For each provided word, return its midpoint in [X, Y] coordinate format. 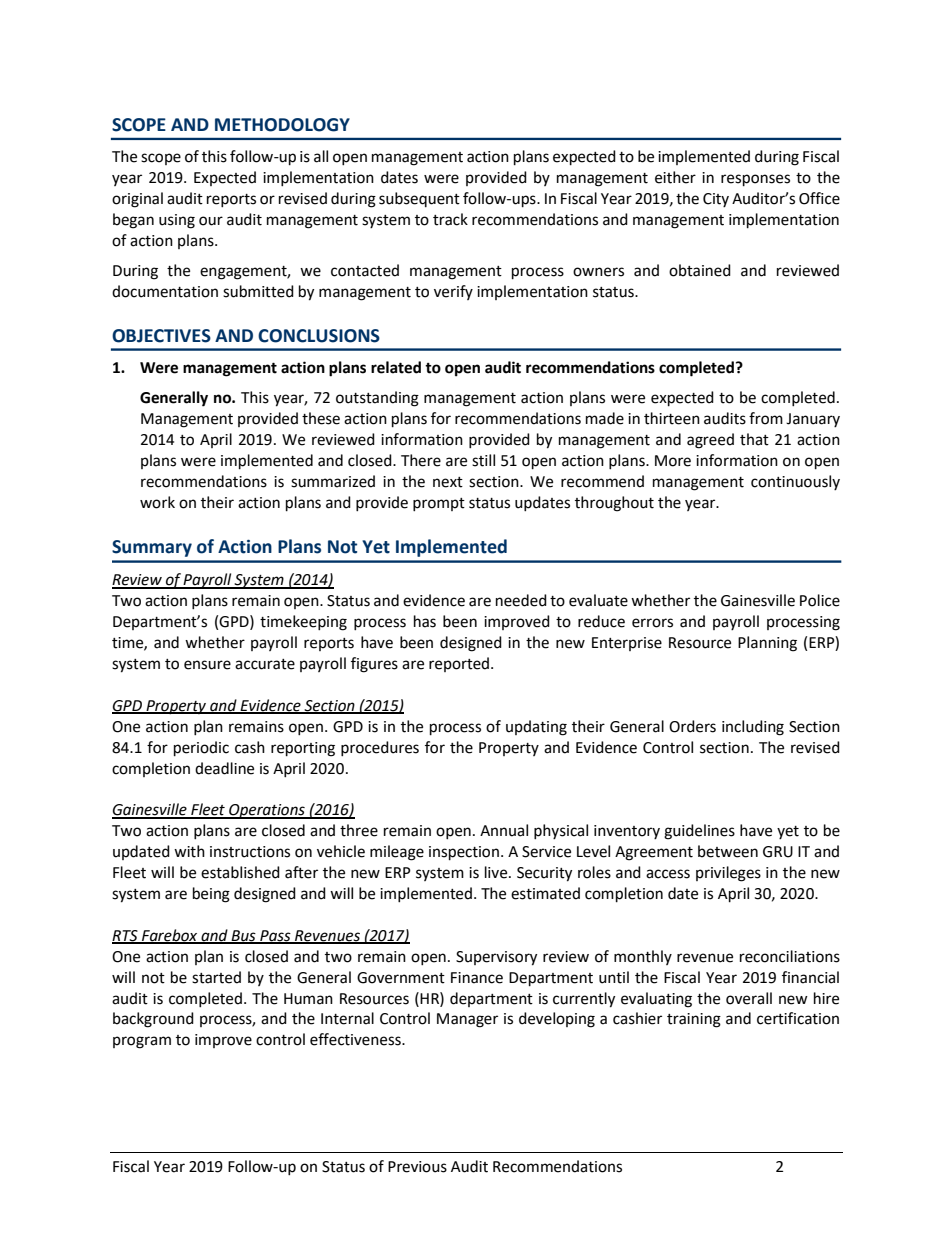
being [211, 895]
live [497, 872]
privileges [728, 874]
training [694, 1020]
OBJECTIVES [161, 336]
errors [652, 623]
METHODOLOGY [282, 125]
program [142, 1042]
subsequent [419, 199]
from [766, 418]
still [483, 460]
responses [755, 180]
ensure [207, 665]
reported [460, 664]
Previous [417, 1167]
